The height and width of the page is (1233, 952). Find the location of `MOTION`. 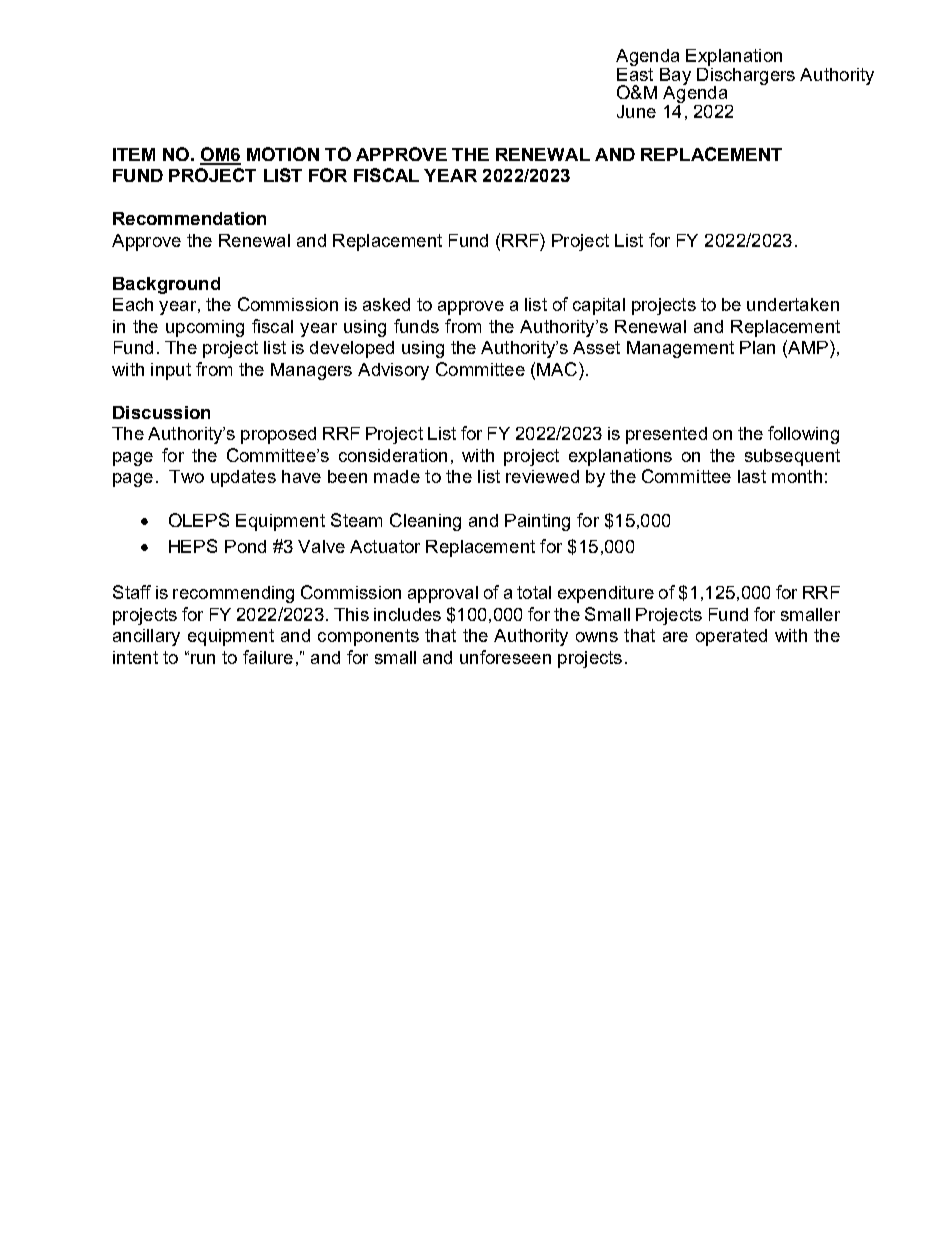

MOTION is located at coordinates (283, 154).
